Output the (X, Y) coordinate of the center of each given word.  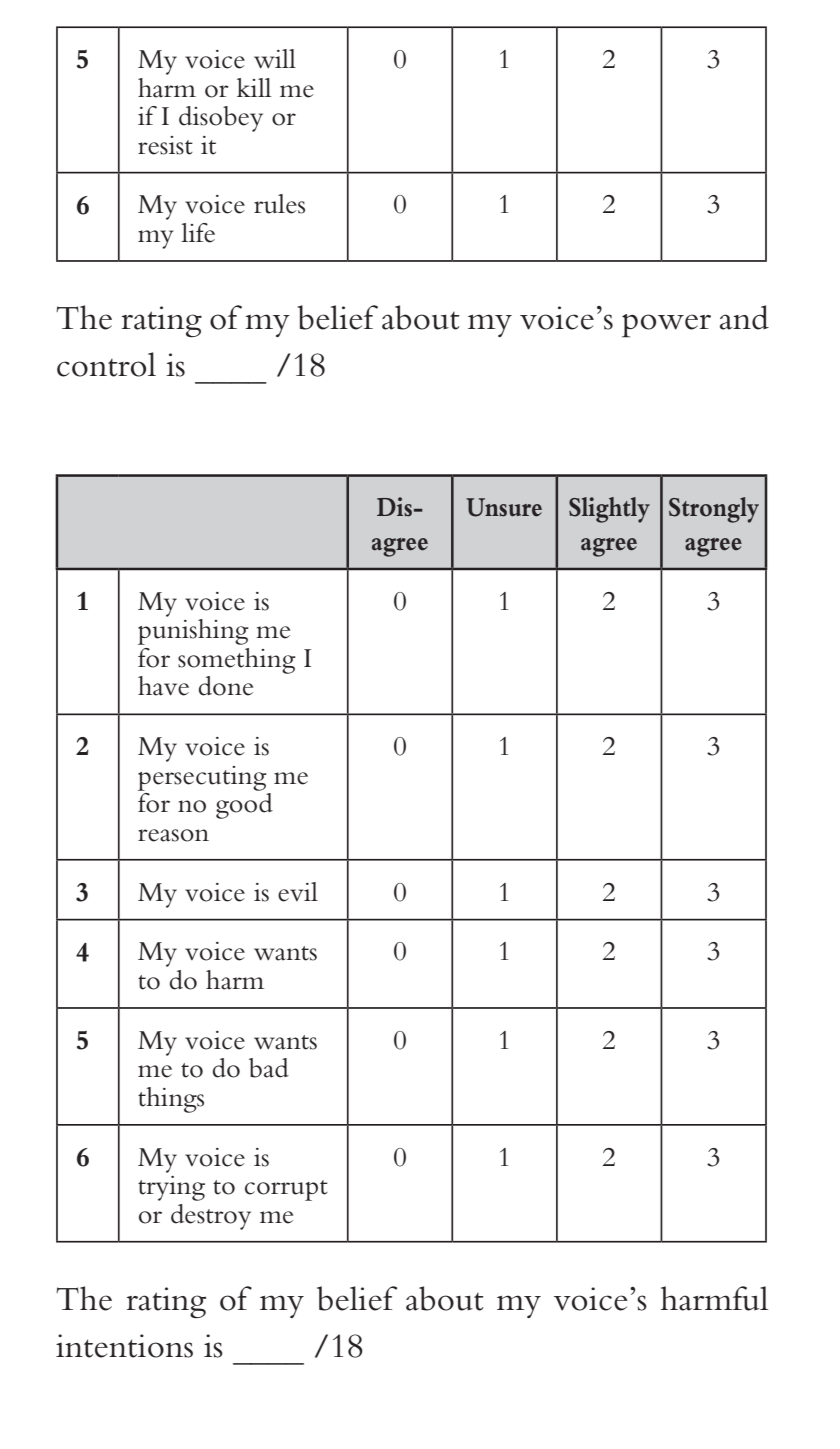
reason (173, 835)
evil (298, 892)
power (666, 326)
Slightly (609, 510)
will (275, 58)
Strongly (714, 510)
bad (269, 1068)
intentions (124, 1346)
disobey (221, 119)
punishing (193, 632)
